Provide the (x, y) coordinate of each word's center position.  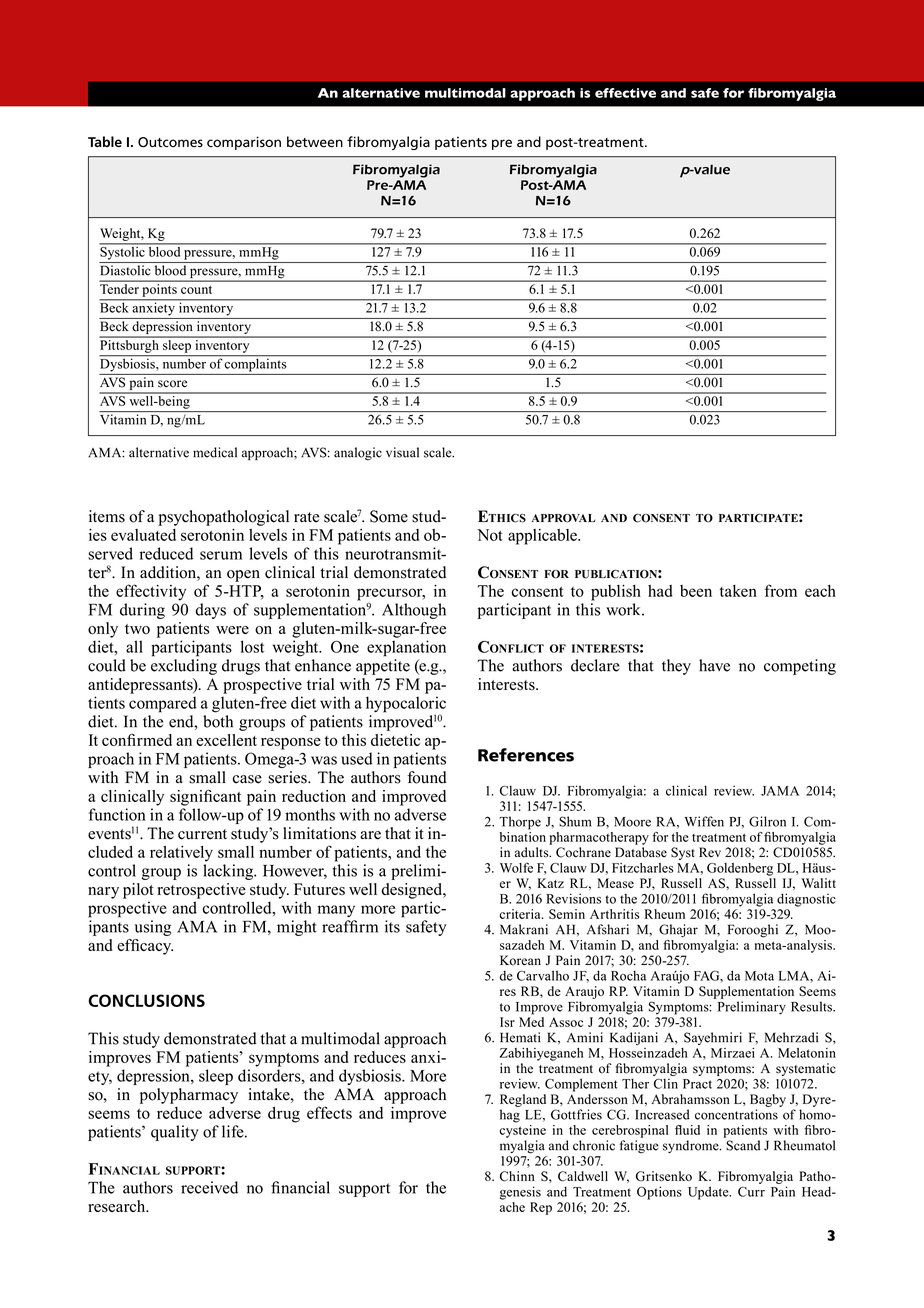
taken (738, 591)
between (315, 142)
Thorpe (520, 823)
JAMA (780, 791)
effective (625, 93)
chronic (594, 1145)
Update (709, 1193)
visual (402, 452)
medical (215, 452)
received (209, 1187)
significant (205, 797)
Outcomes (170, 142)
